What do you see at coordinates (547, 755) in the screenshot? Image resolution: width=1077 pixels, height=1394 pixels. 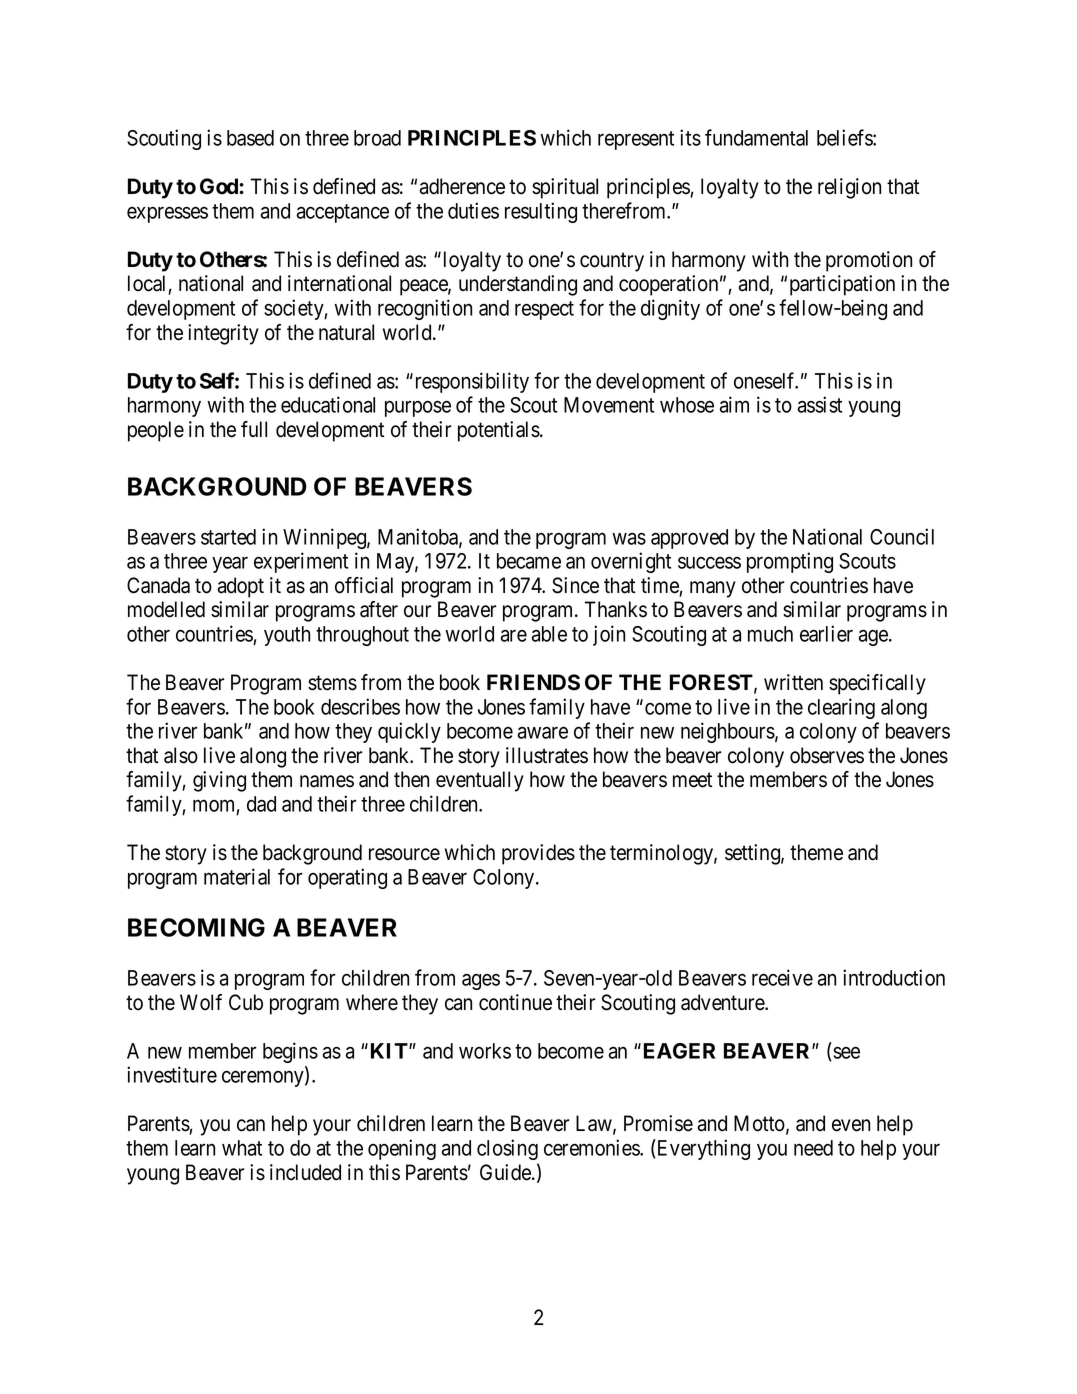 I see `illustrates` at bounding box center [547, 755].
